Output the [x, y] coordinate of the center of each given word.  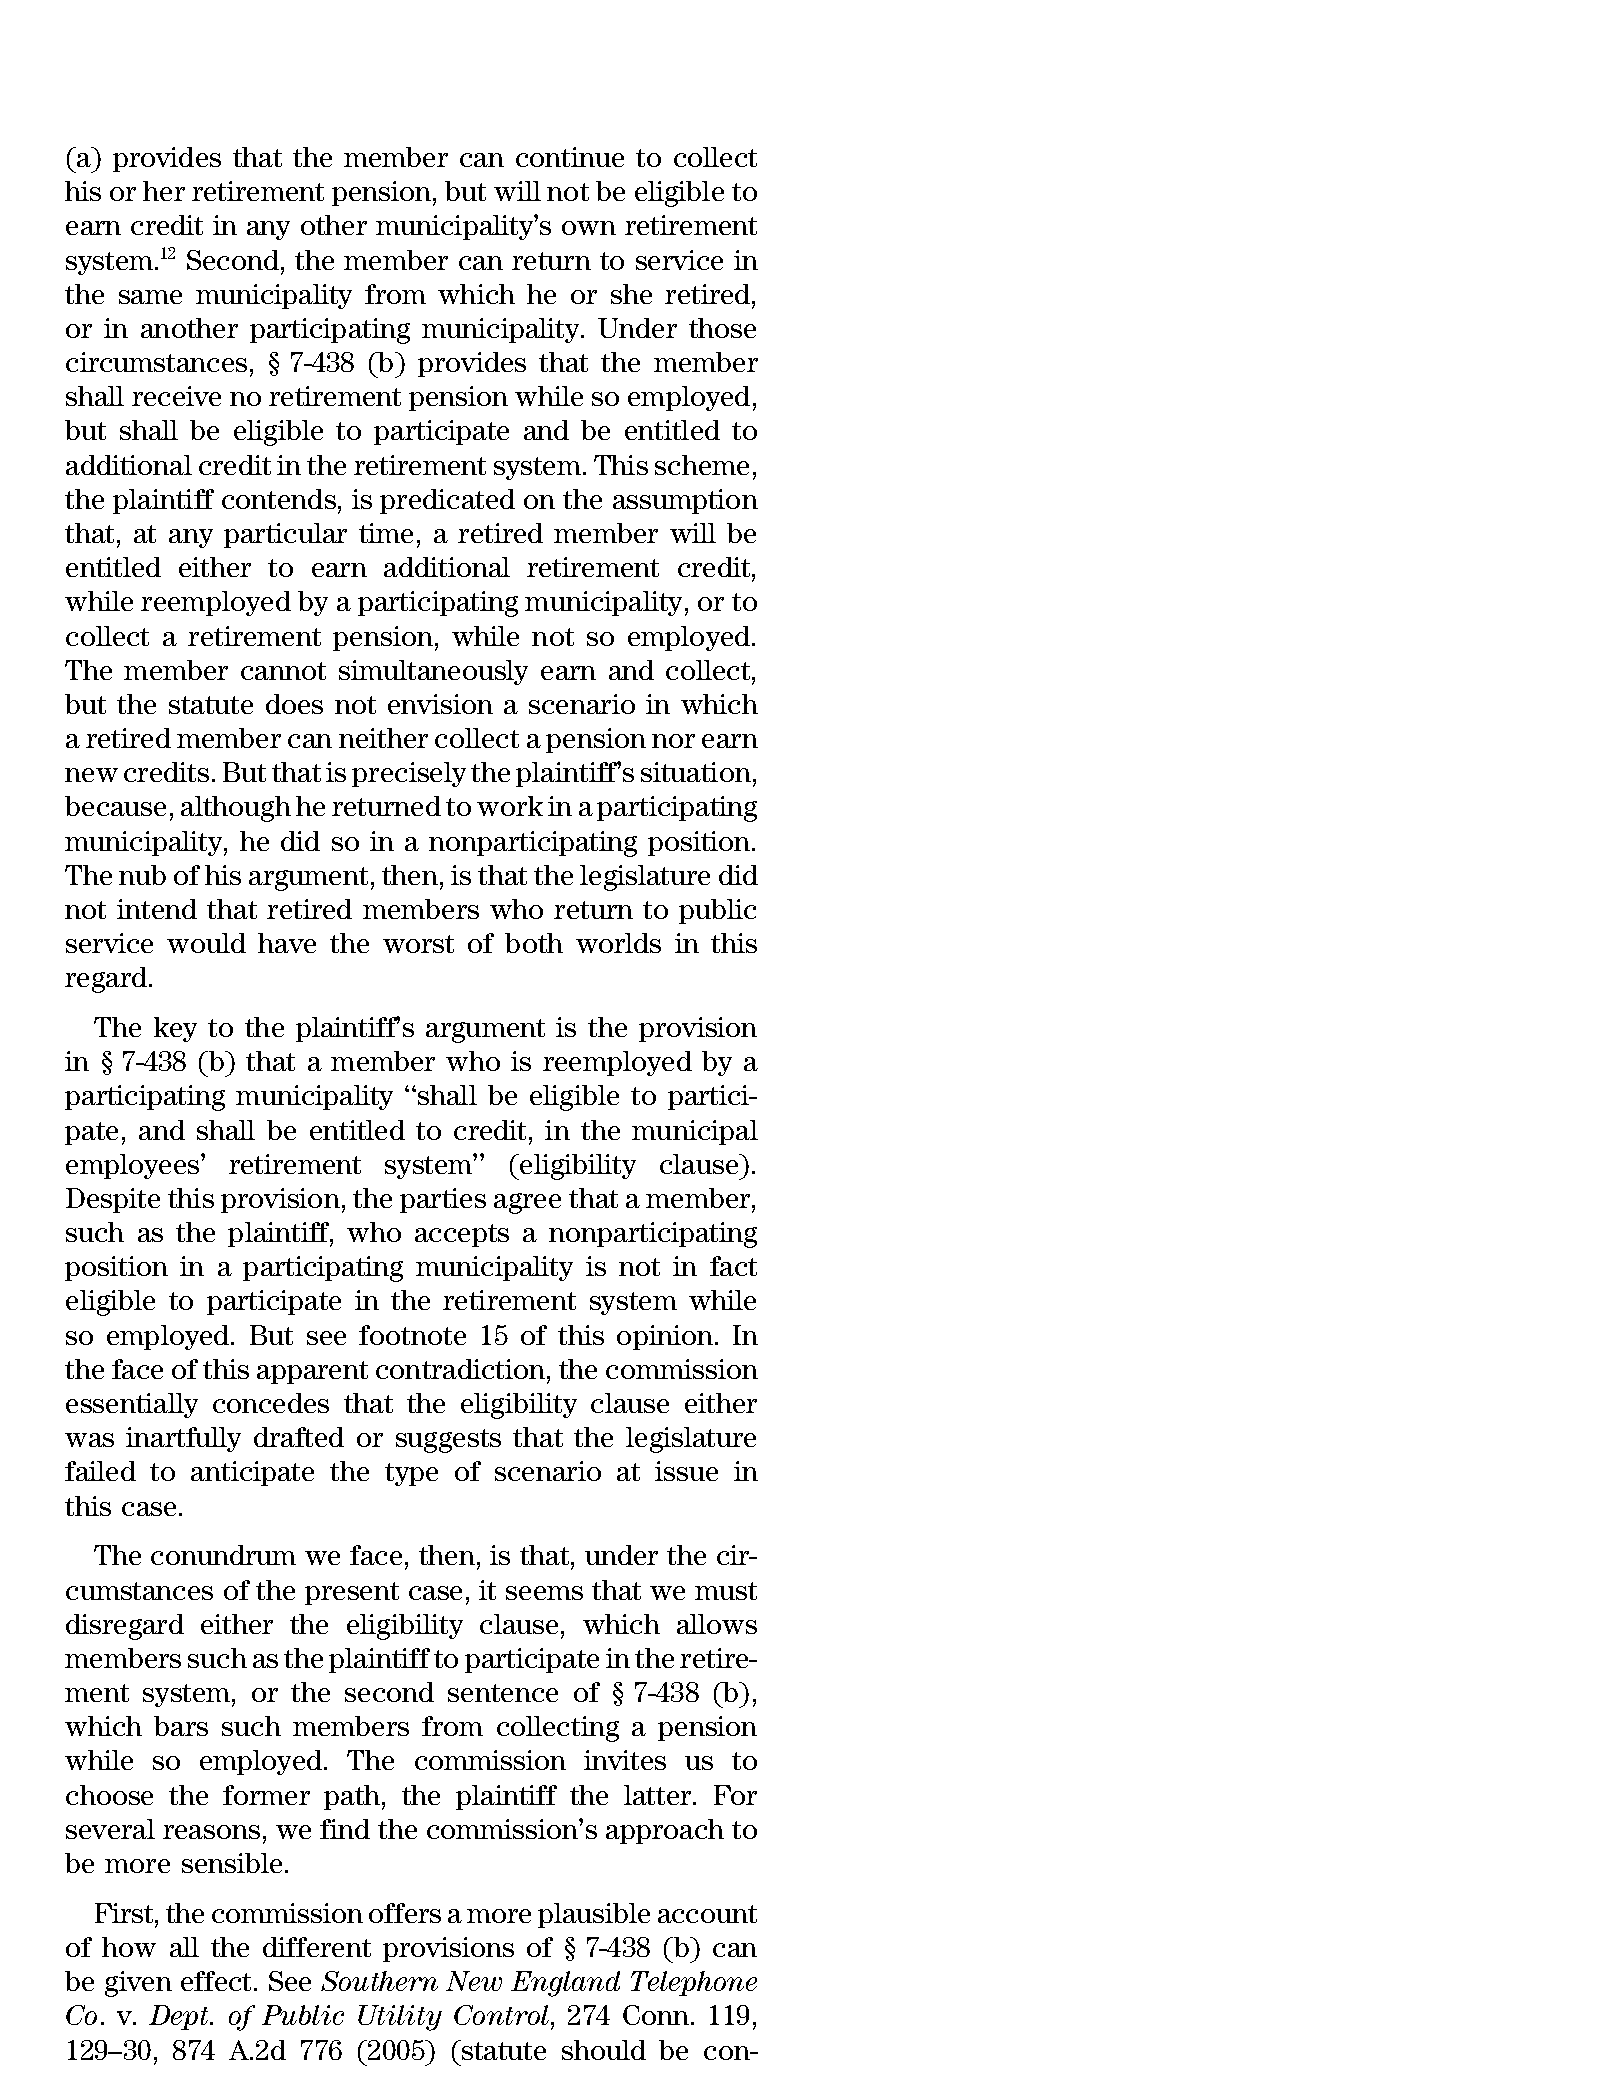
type [411, 1474]
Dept [180, 2017]
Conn [657, 2015]
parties [443, 1200]
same [150, 297]
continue [570, 157]
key [175, 1029]
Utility [400, 2018]
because [115, 806]
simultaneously [433, 672]
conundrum [223, 1555]
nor [673, 741]
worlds [618, 943]
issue [686, 1471]
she [631, 294]
